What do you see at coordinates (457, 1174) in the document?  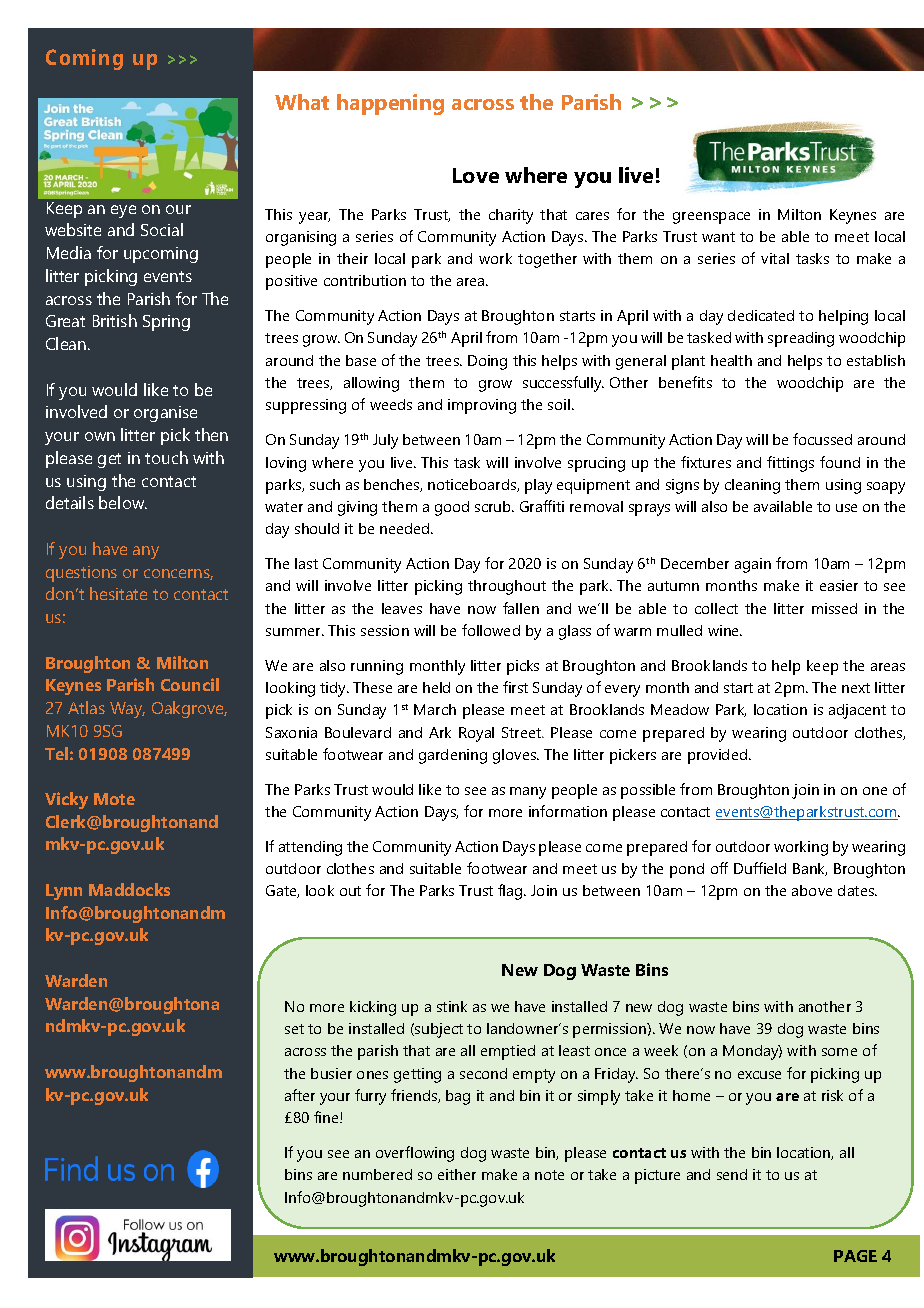 I see `either` at bounding box center [457, 1174].
